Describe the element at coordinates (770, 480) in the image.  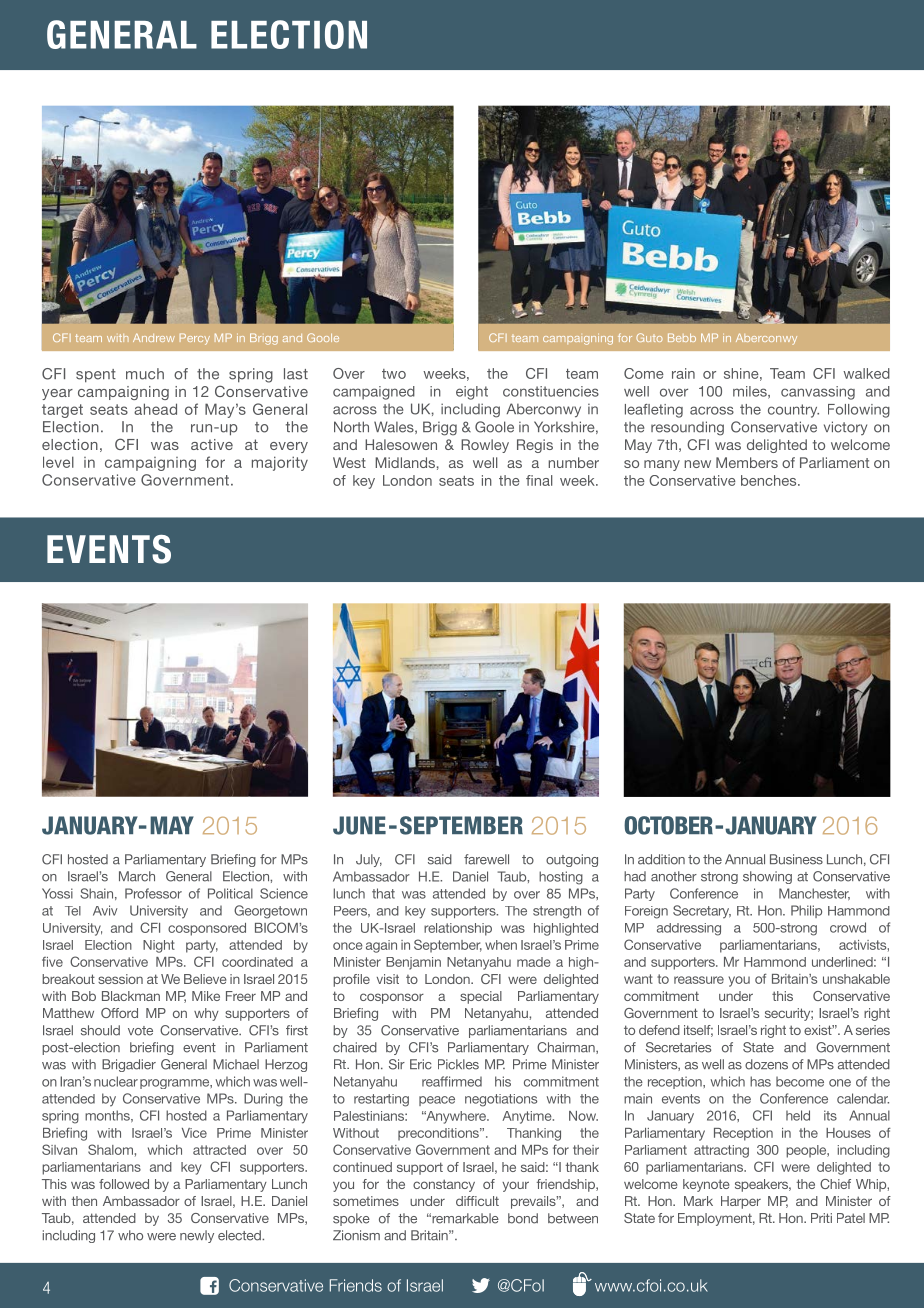
I see `benches` at that location.
